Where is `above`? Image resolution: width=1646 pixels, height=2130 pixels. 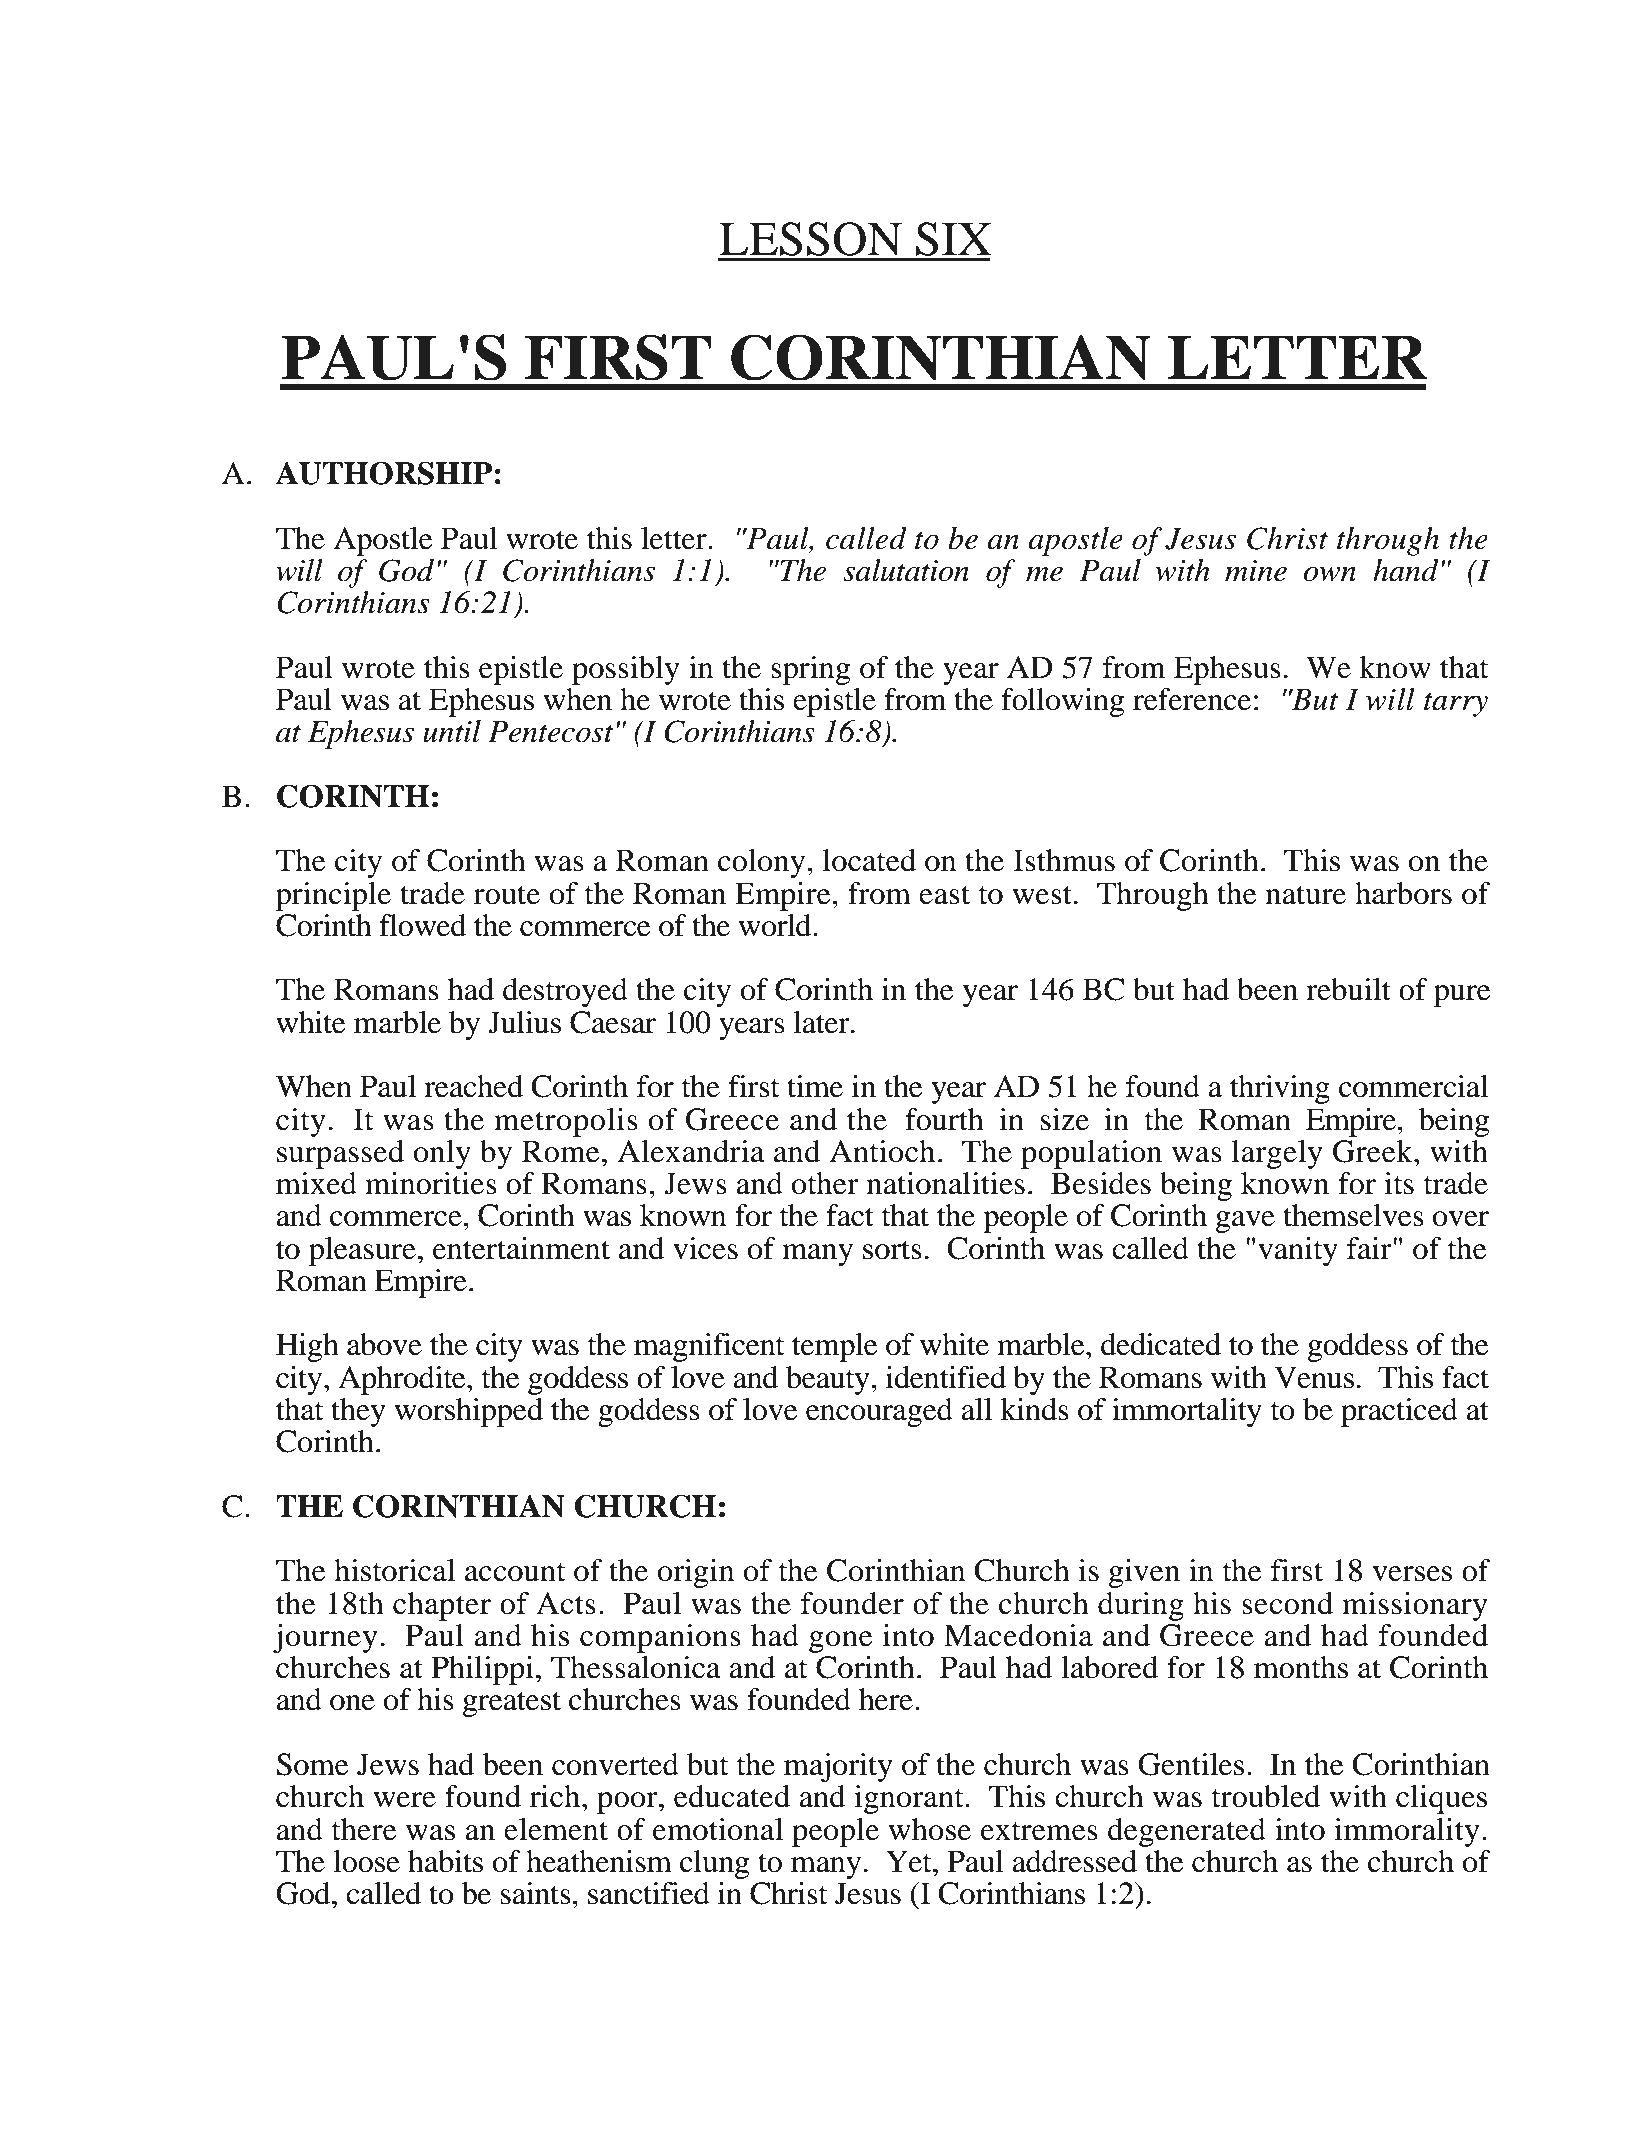
above is located at coordinates (384, 1344).
